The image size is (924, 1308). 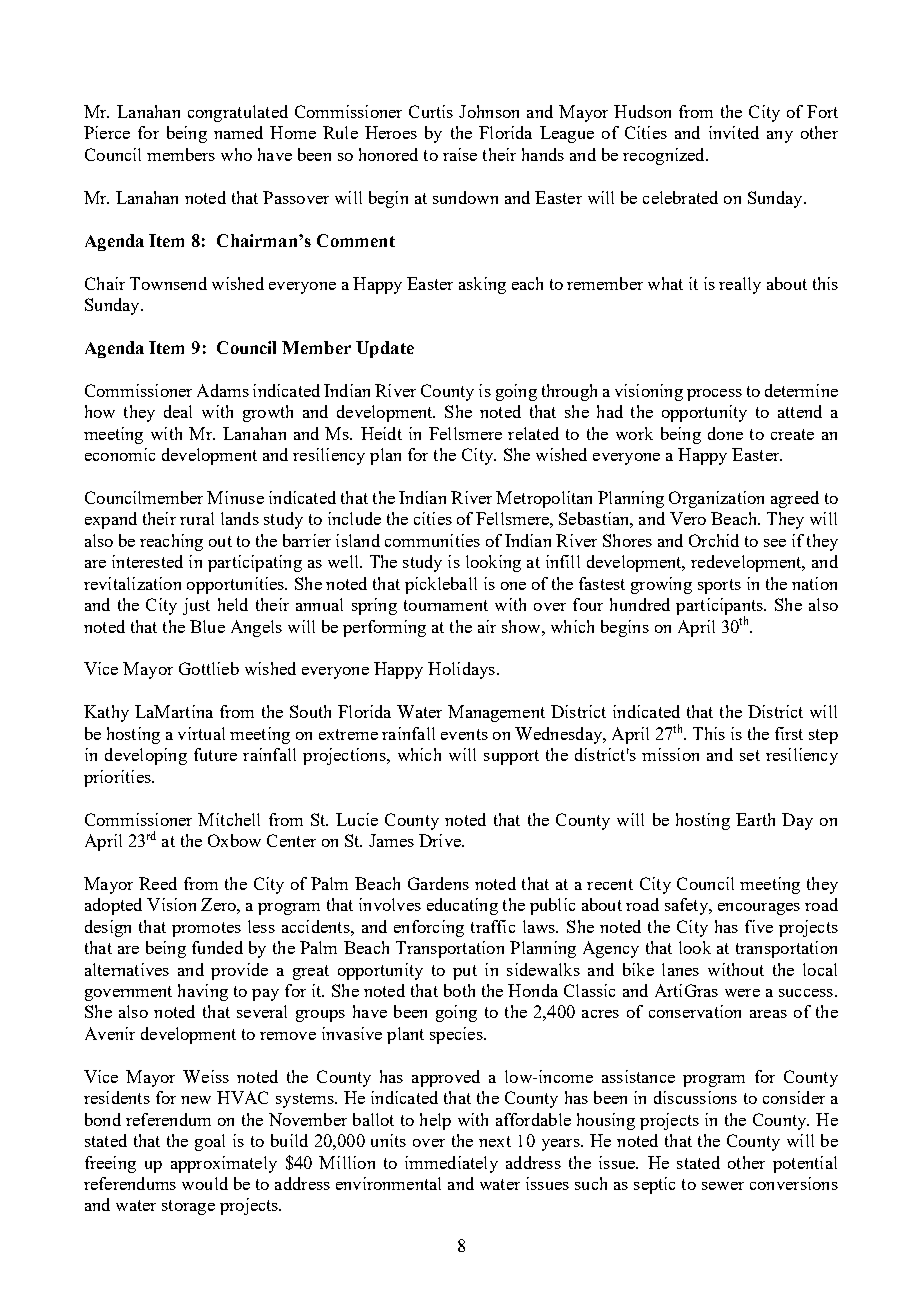 What do you see at coordinates (462, 906) in the document?
I see `educating` at bounding box center [462, 906].
